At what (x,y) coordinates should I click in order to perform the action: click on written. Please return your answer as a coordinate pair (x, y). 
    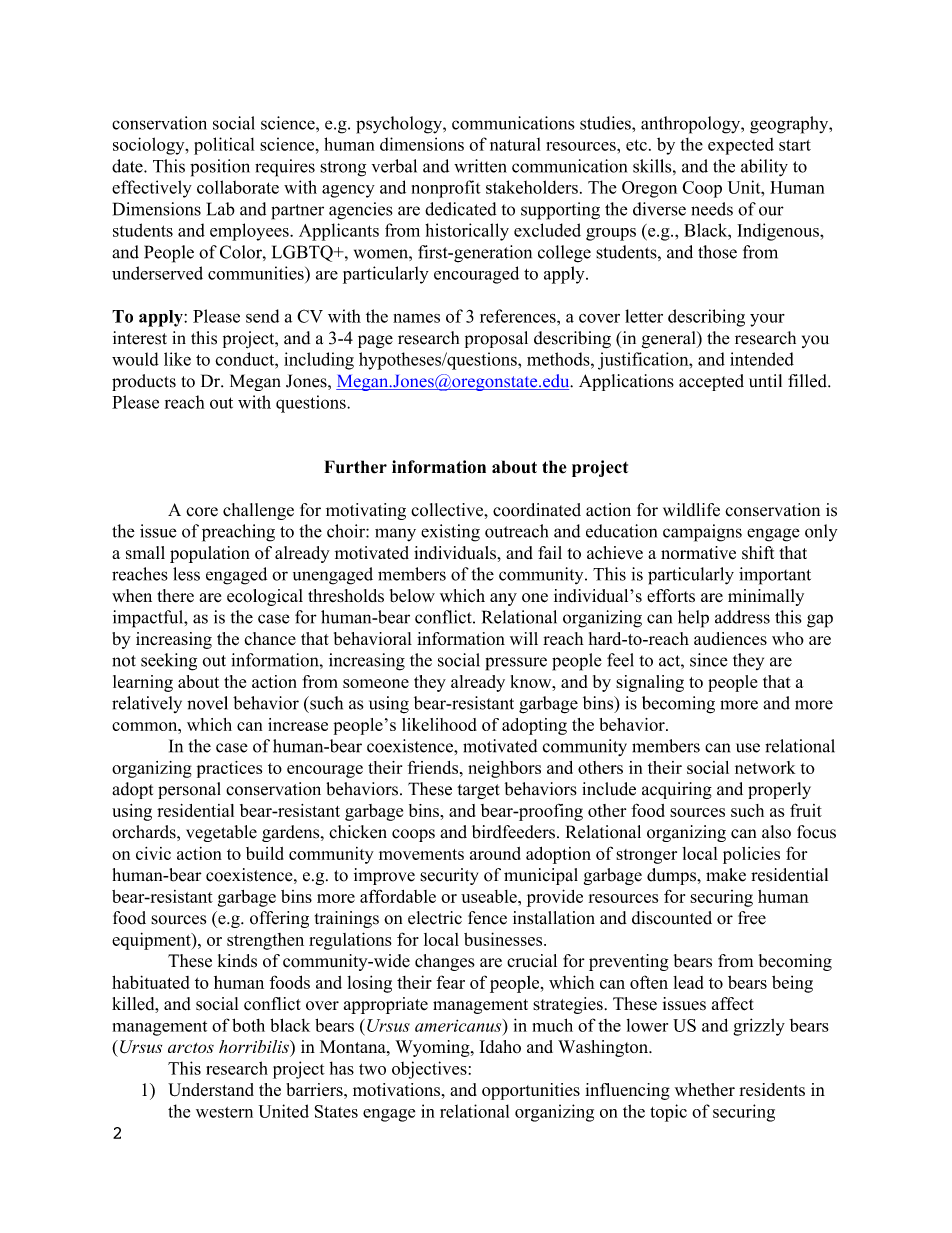
    Looking at the image, I should click on (480, 166).
